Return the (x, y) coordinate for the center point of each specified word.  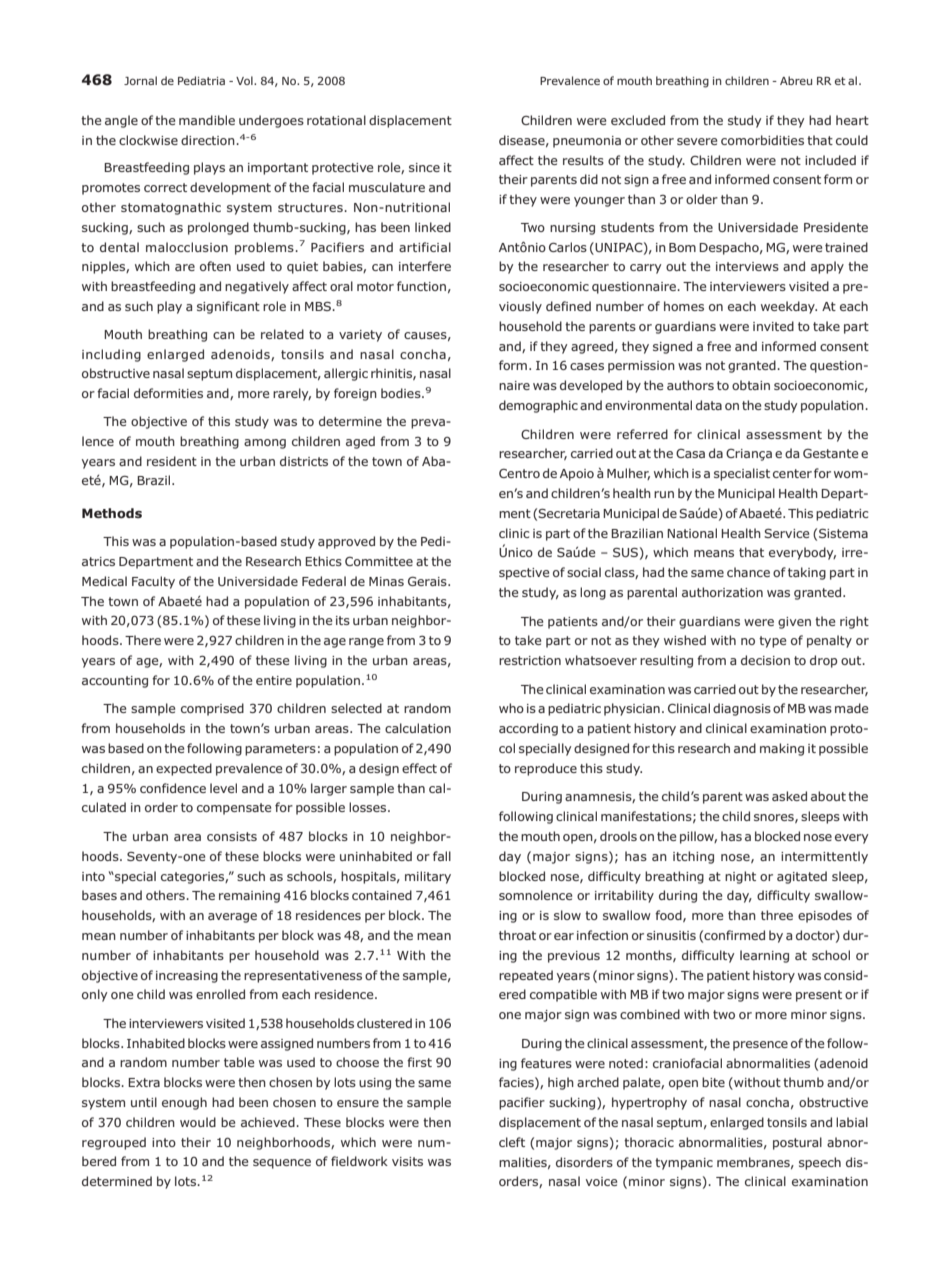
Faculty (153, 582)
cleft (512, 1142)
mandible (207, 120)
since (424, 167)
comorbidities (762, 140)
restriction (530, 660)
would (198, 1122)
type (772, 642)
